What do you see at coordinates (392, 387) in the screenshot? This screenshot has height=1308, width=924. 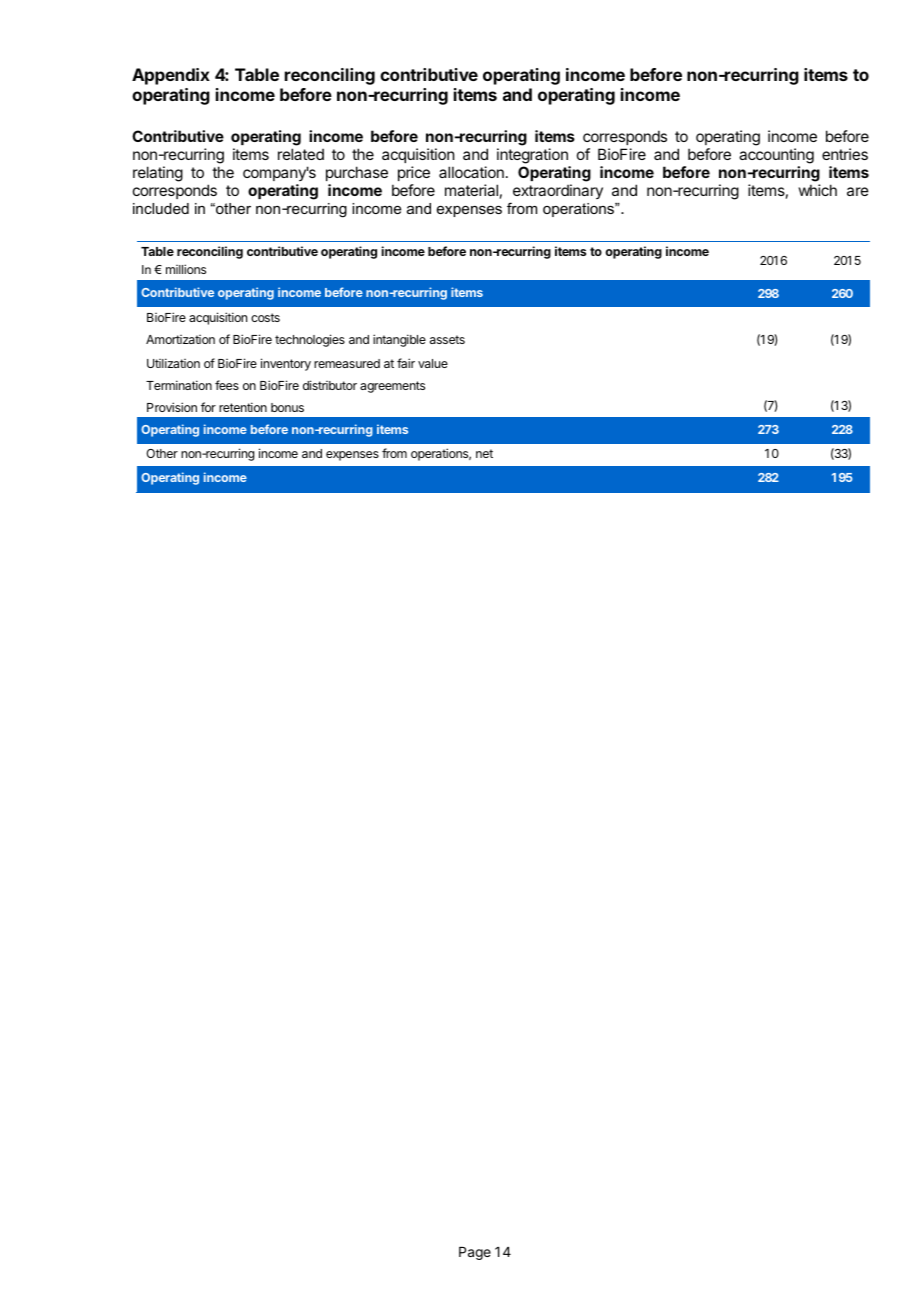 I see `agreements` at bounding box center [392, 387].
